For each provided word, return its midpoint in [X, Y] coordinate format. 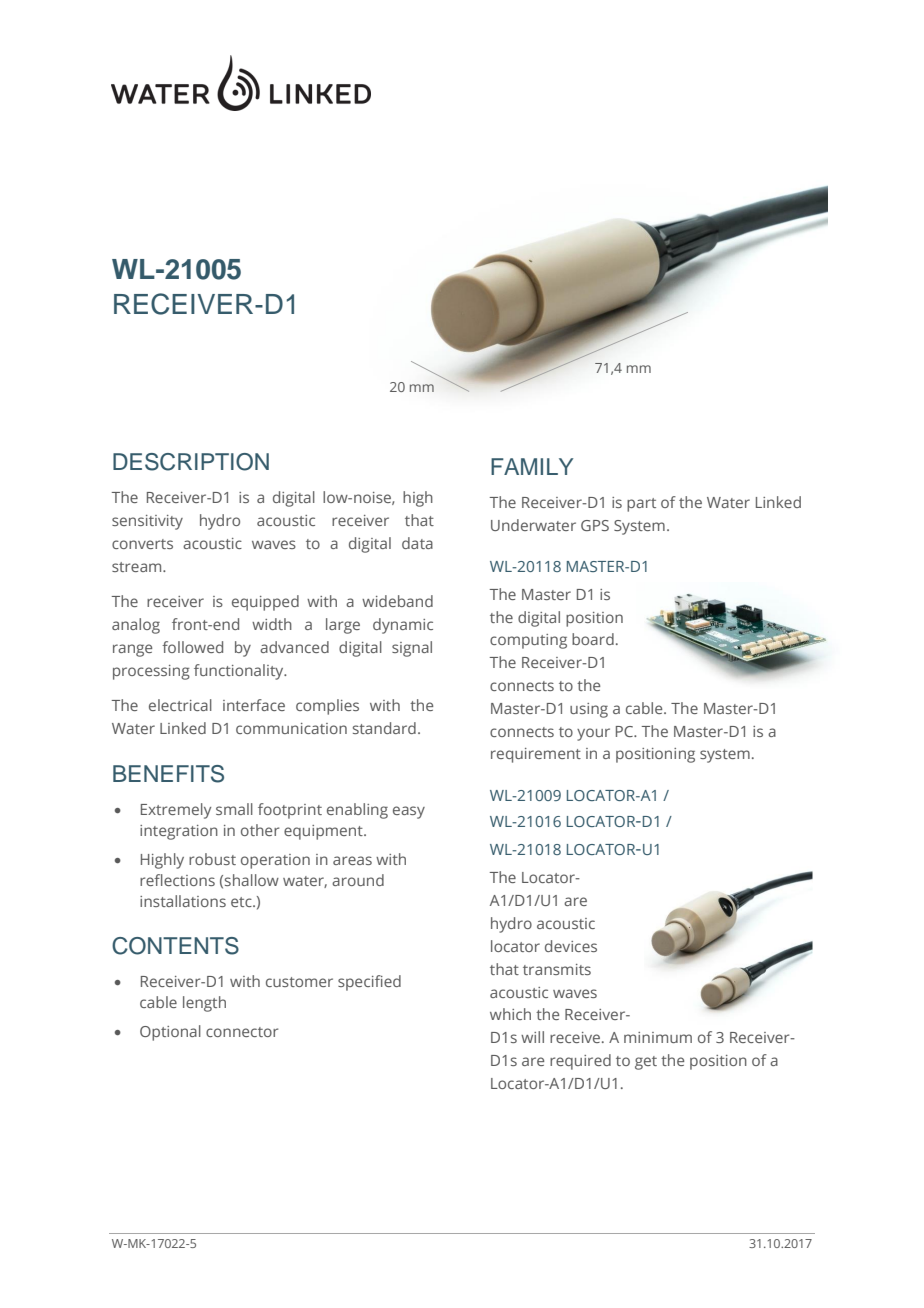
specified [369, 983]
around [358, 880]
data [417, 543]
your [593, 734]
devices [571, 946]
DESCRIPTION [191, 462]
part [641, 505]
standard [384, 728]
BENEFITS [168, 774]
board [593, 639]
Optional [170, 1033]
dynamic [403, 626]
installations [183, 901]
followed [192, 647]
